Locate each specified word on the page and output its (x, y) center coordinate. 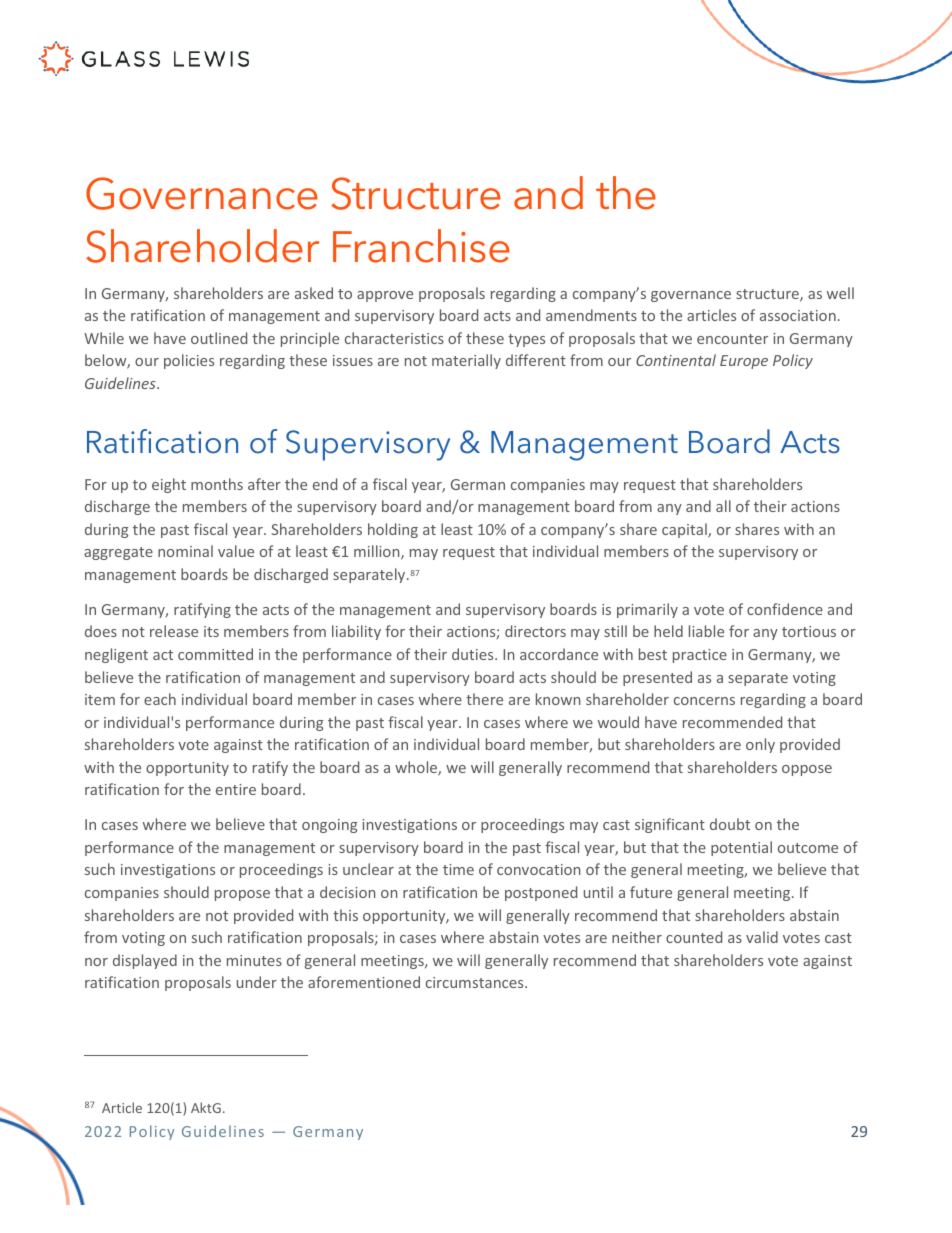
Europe (744, 362)
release (174, 631)
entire (236, 789)
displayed (145, 961)
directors (535, 631)
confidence (785, 609)
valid (762, 937)
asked (314, 293)
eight (169, 485)
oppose (807, 770)
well (840, 293)
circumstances (476, 982)
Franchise (421, 246)
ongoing (329, 826)
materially (466, 361)
